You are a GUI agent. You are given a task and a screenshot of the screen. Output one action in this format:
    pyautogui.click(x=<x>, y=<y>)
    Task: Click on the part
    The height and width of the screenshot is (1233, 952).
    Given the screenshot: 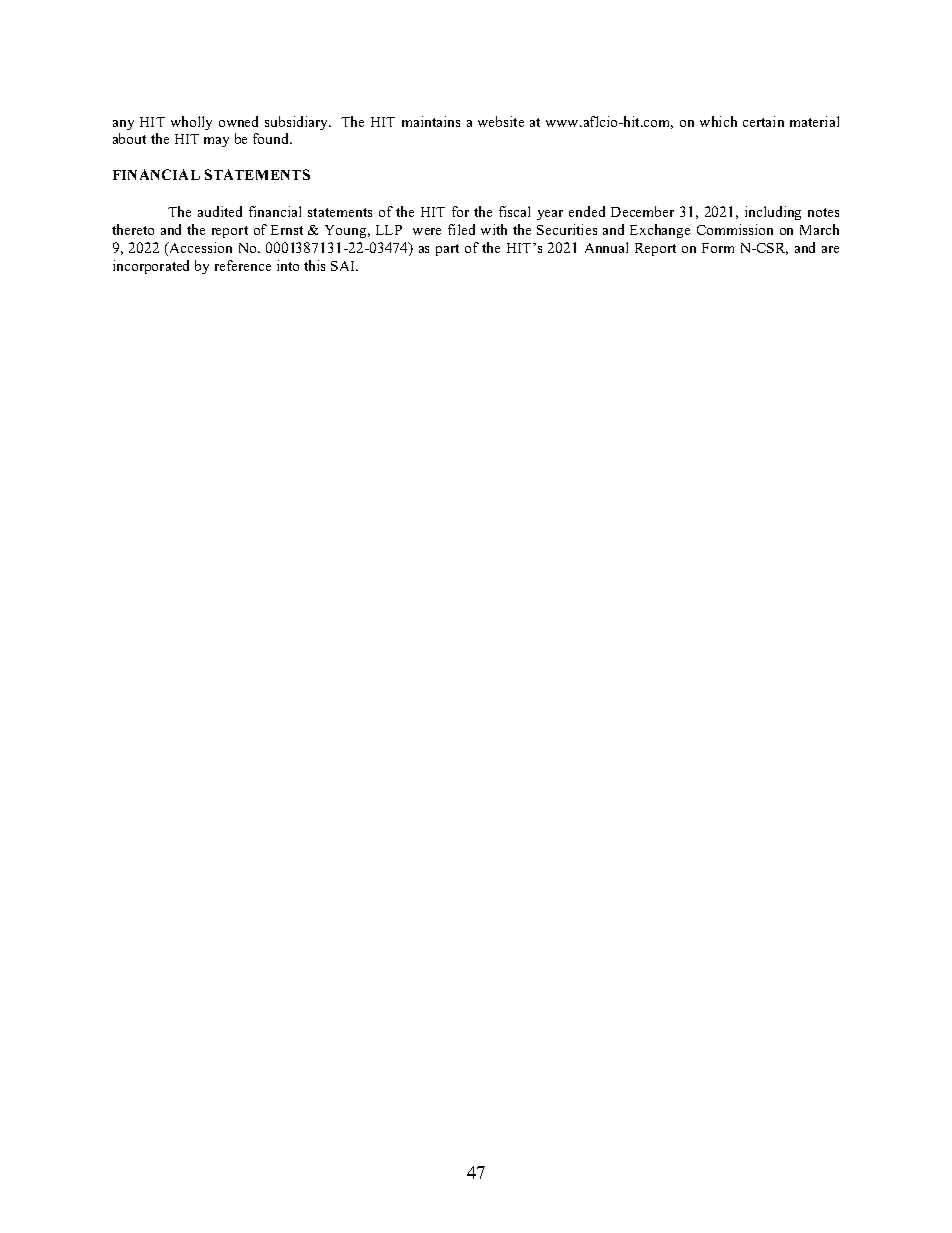 What is the action you would take?
    pyautogui.click(x=447, y=250)
